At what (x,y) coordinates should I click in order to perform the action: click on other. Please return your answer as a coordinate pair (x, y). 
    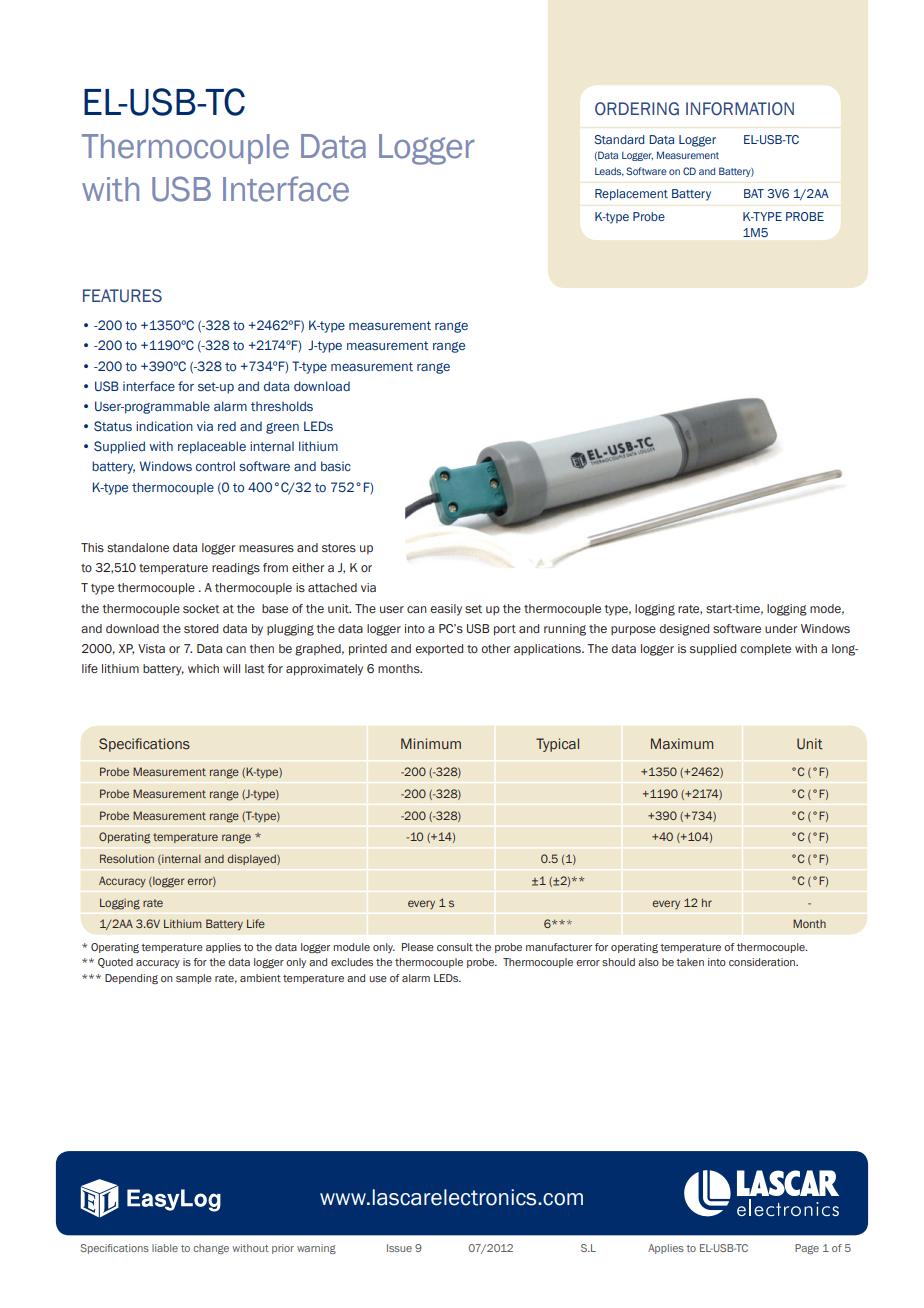
    Looking at the image, I should click on (496, 648).
